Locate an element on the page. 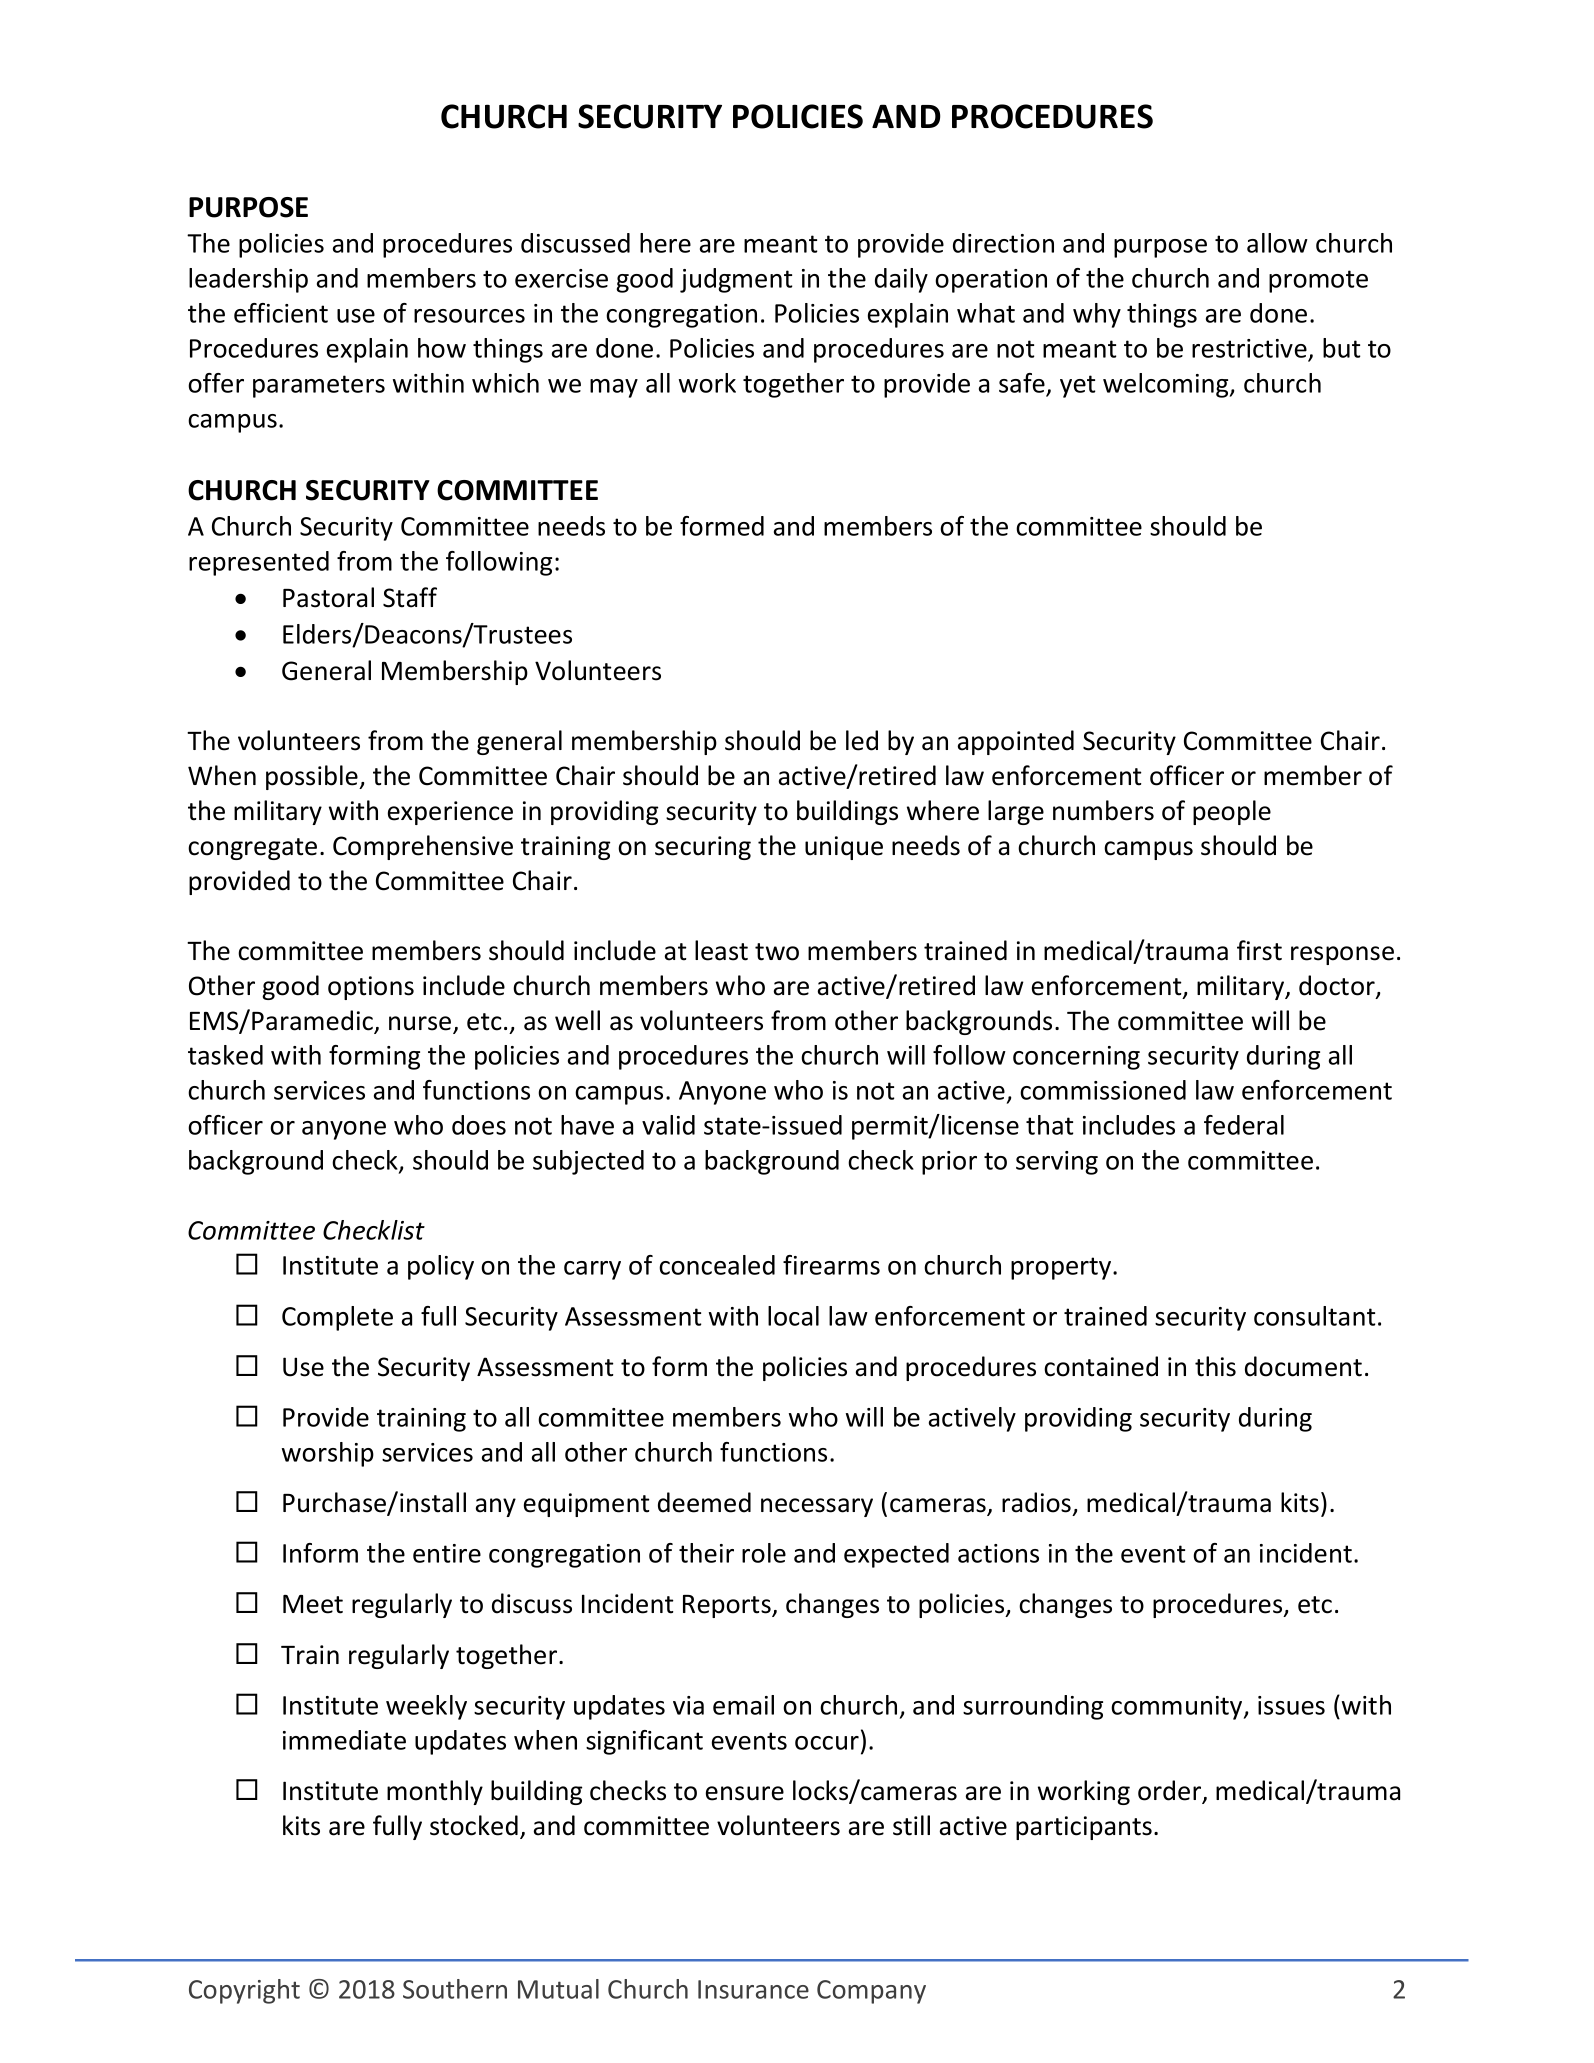  efficient is located at coordinates (281, 313).
